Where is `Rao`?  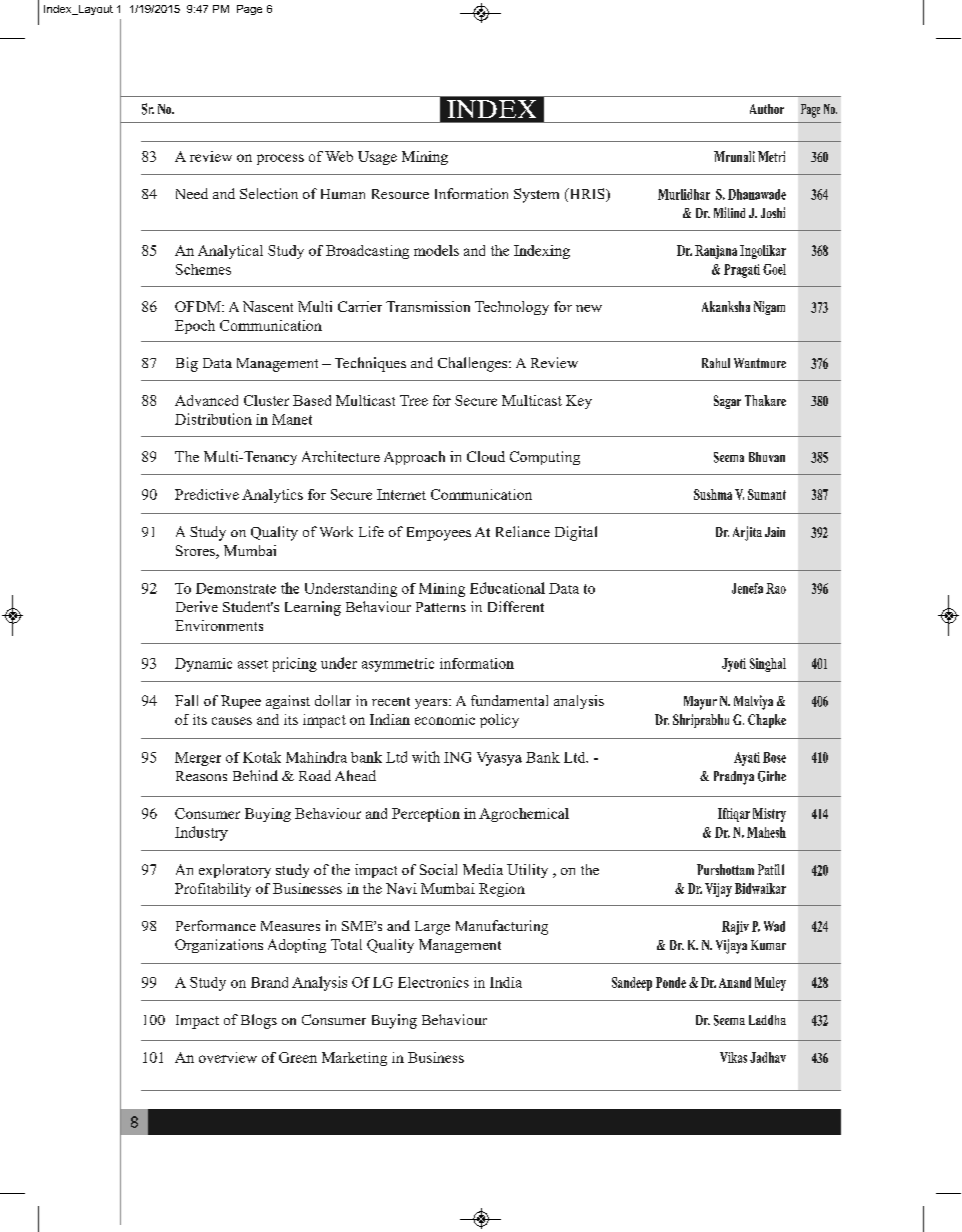 Rao is located at coordinates (776, 588).
